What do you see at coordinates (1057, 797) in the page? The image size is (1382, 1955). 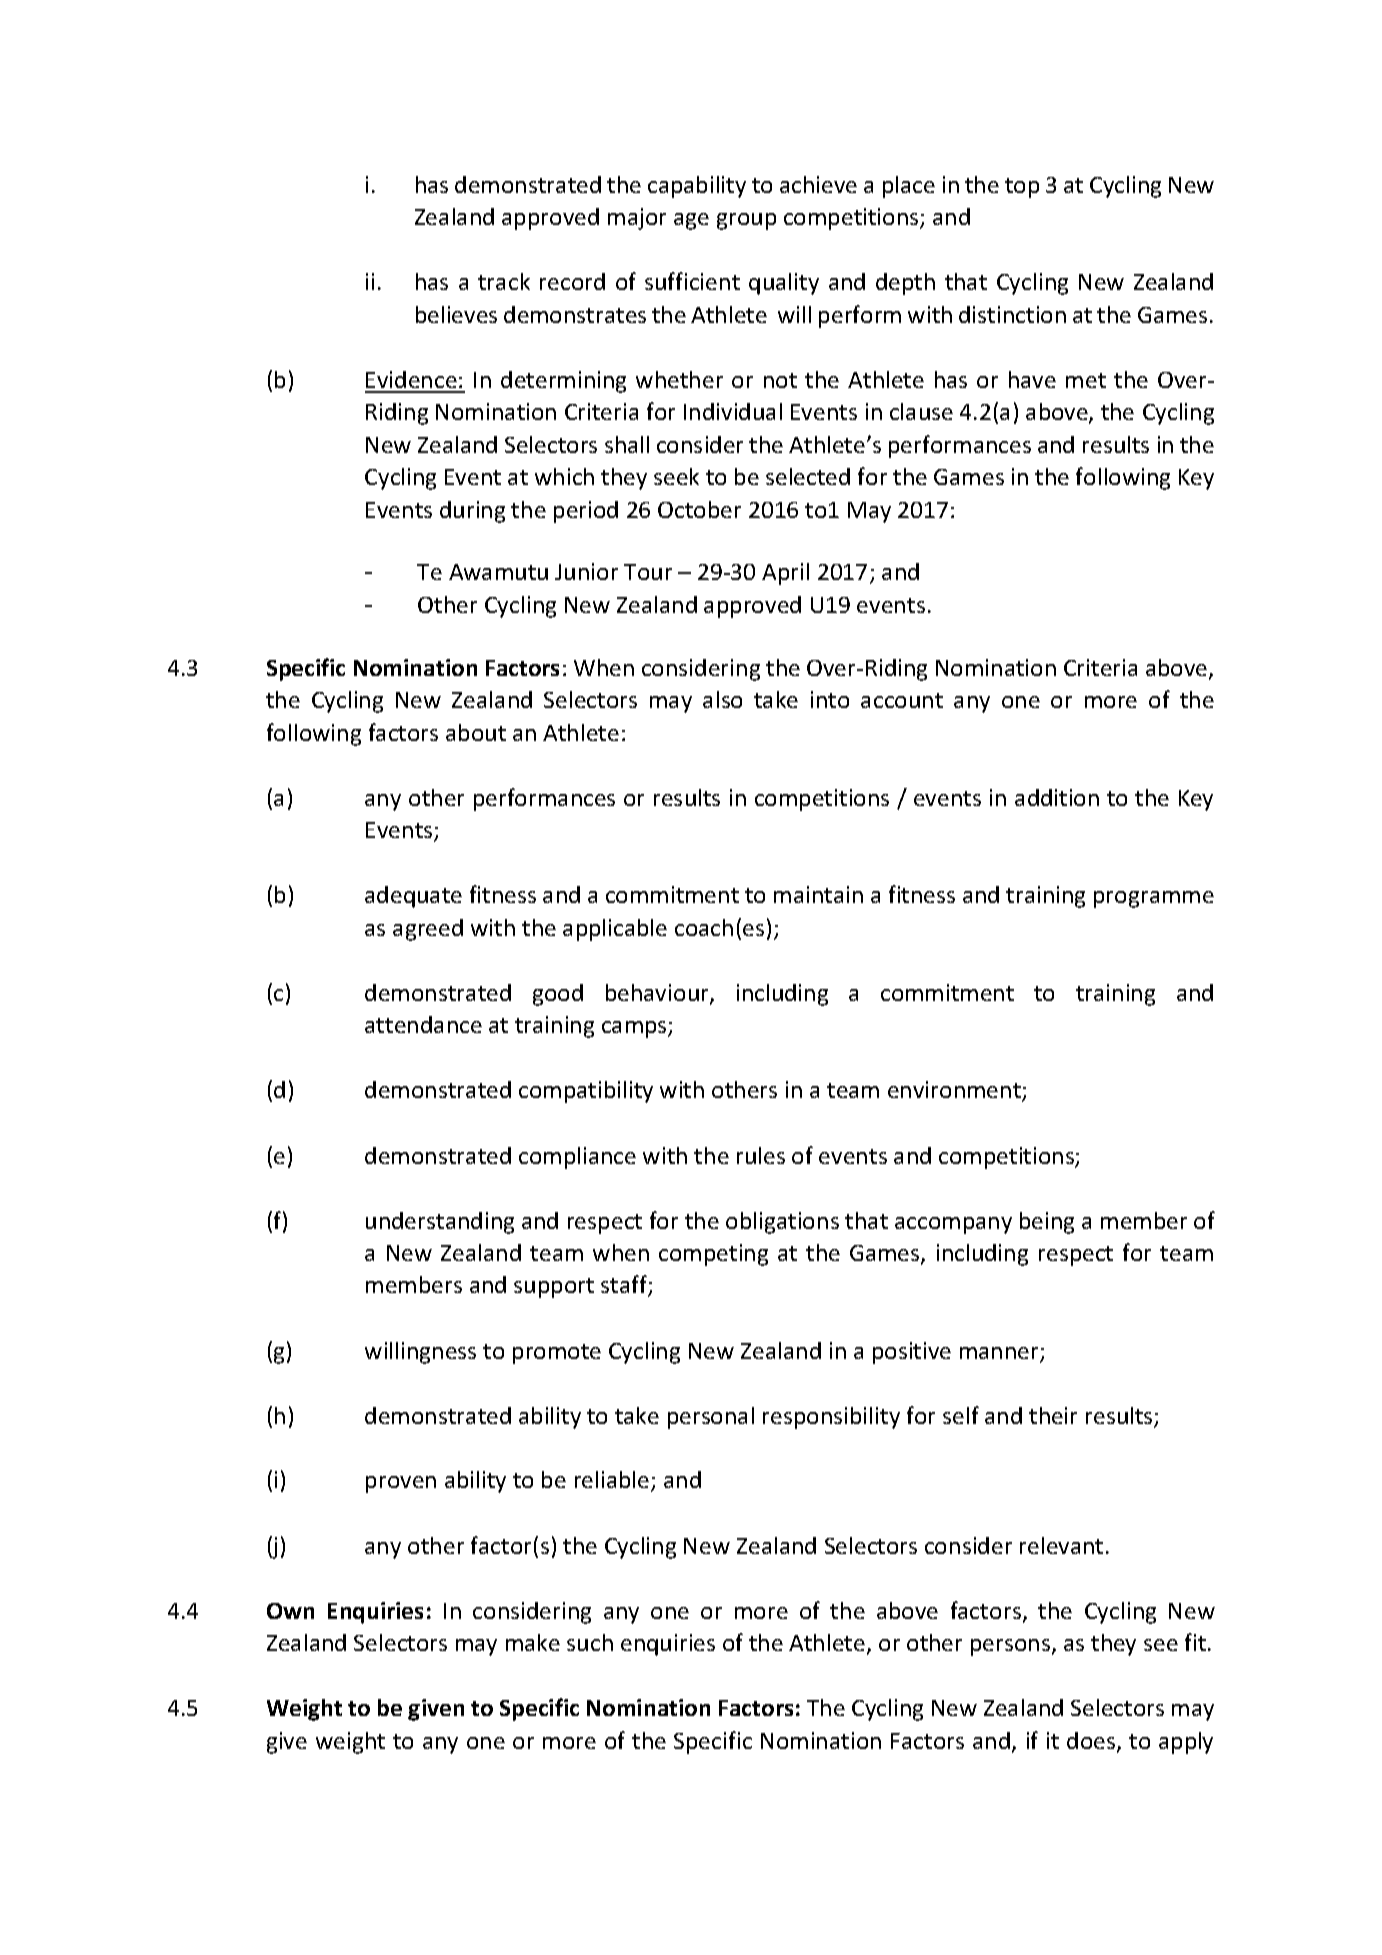 I see `addition` at bounding box center [1057, 797].
